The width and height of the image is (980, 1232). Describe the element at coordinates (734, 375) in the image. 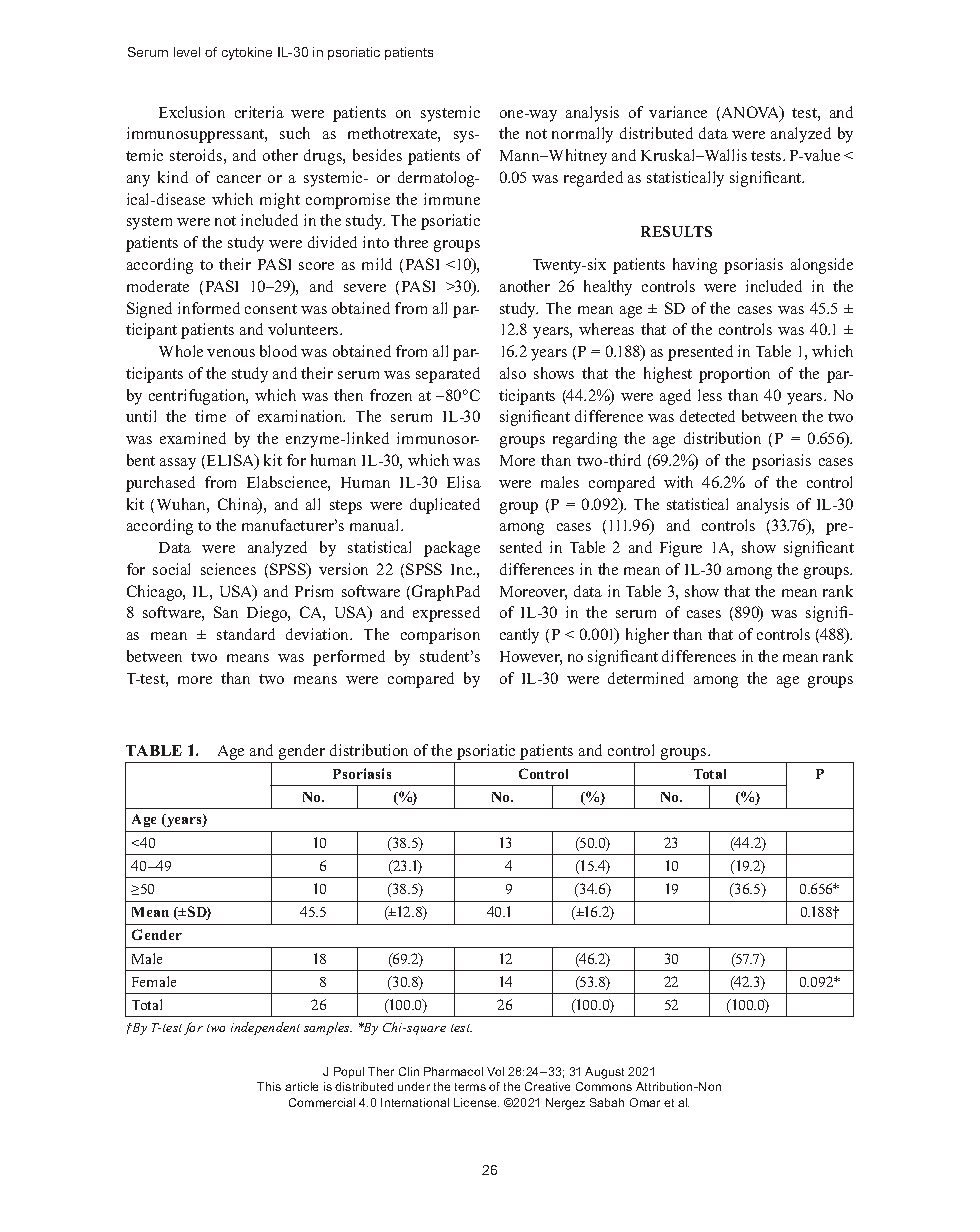

I see `proportion` at that location.
